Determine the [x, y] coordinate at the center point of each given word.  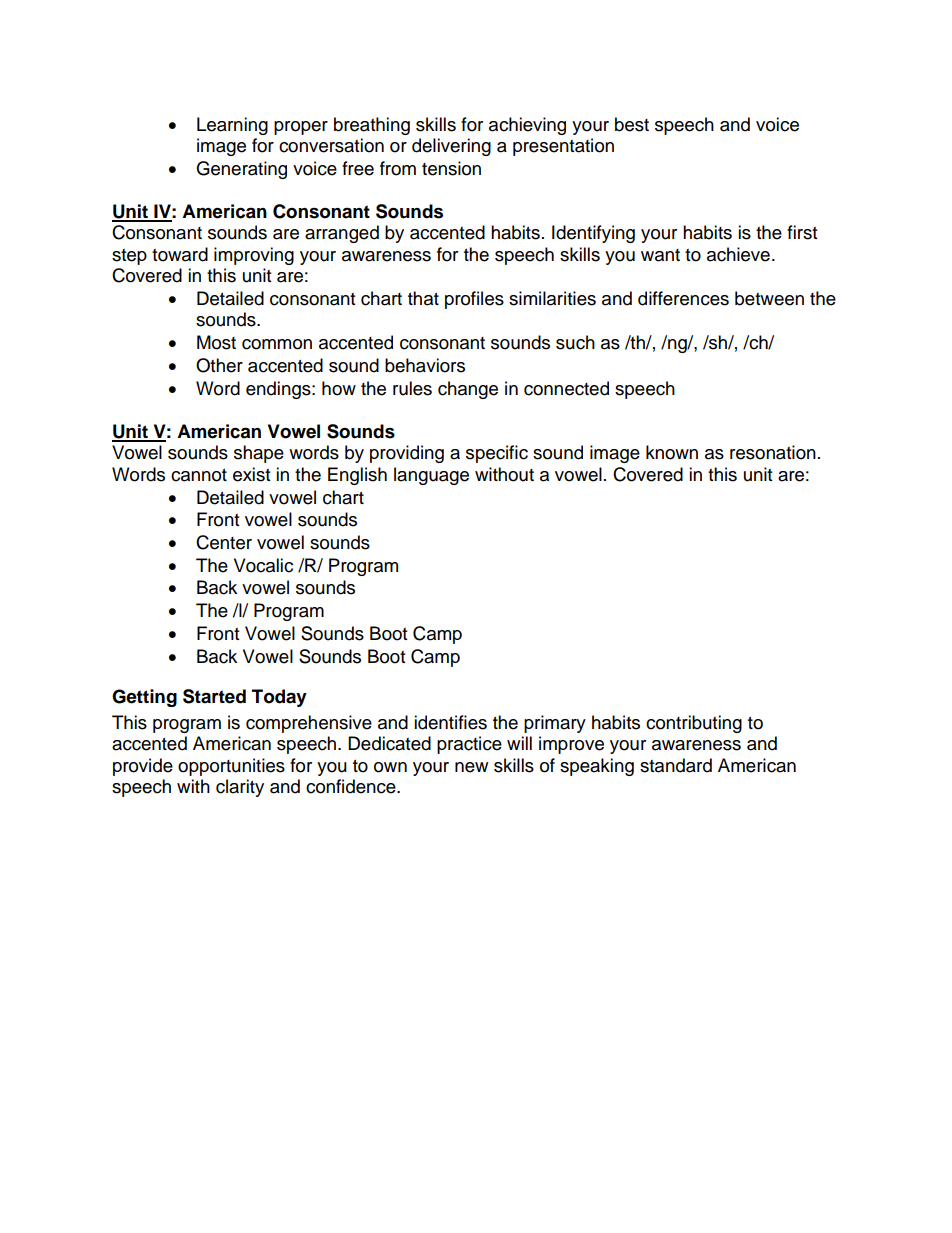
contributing [694, 724]
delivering [451, 147]
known [672, 452]
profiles [474, 300]
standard [676, 765]
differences [683, 298]
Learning [232, 126]
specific [497, 454]
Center [224, 542]
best [632, 124]
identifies [450, 722]
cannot [199, 475]
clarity [240, 788]
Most [216, 342]
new [471, 767]
